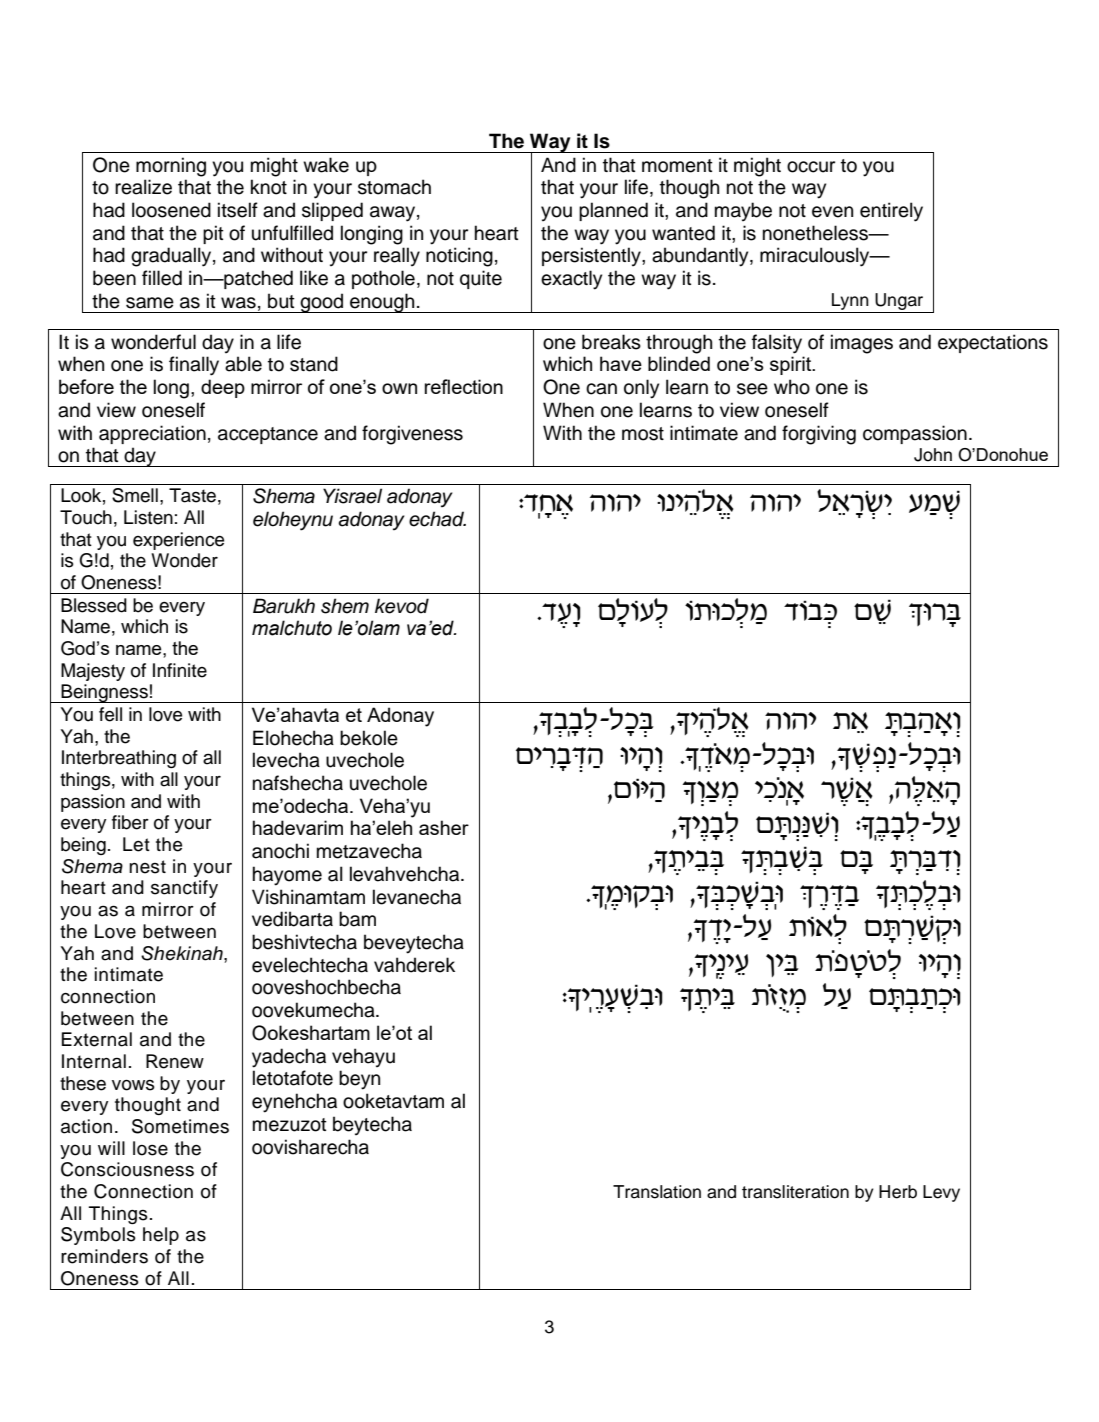 Image resolution: width=1099 pixels, height=1422 pixels. What do you see at coordinates (941, 1193) in the screenshot?
I see `Levy` at bounding box center [941, 1193].
